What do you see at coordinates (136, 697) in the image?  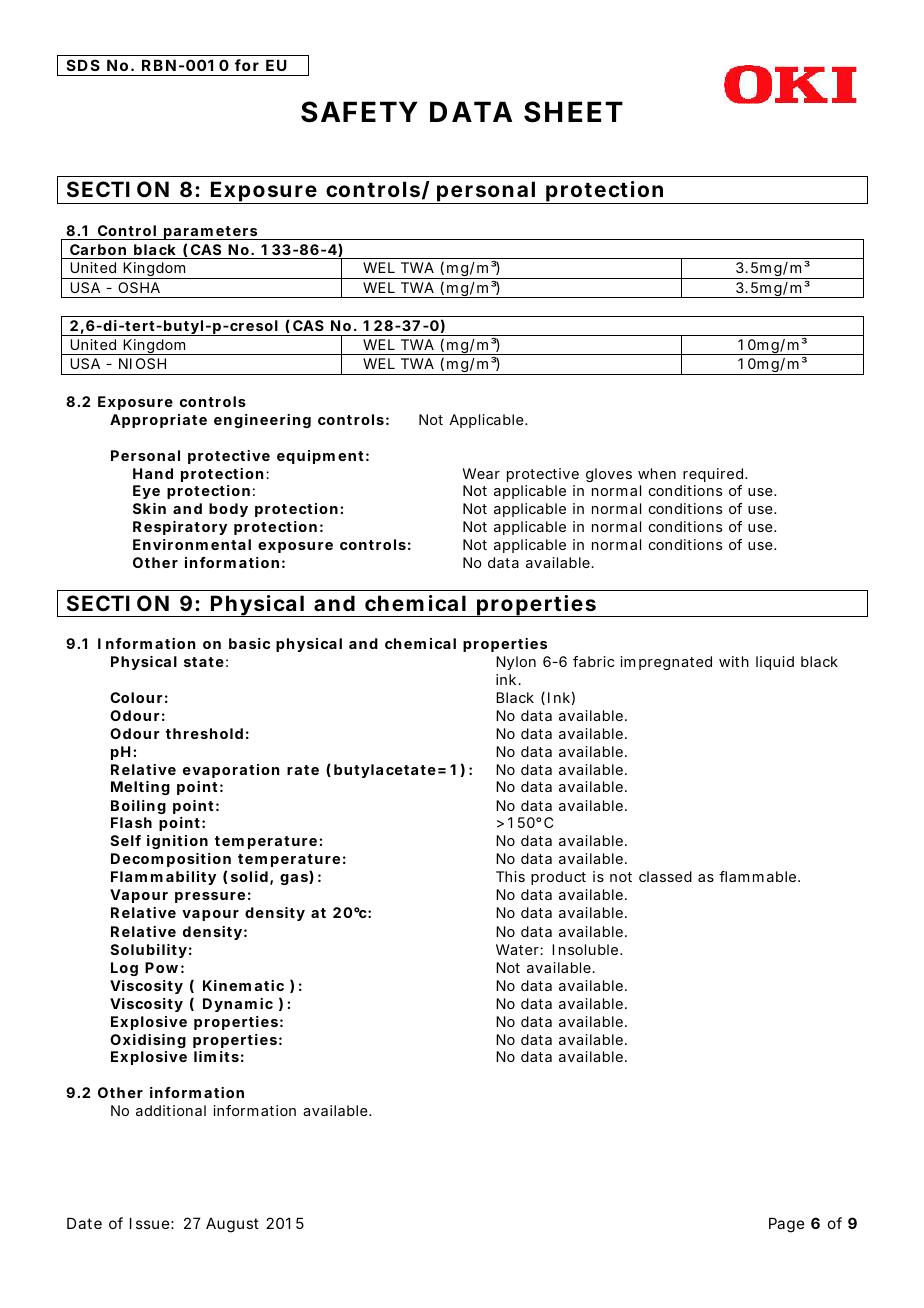 I see `Colour` at bounding box center [136, 697].
